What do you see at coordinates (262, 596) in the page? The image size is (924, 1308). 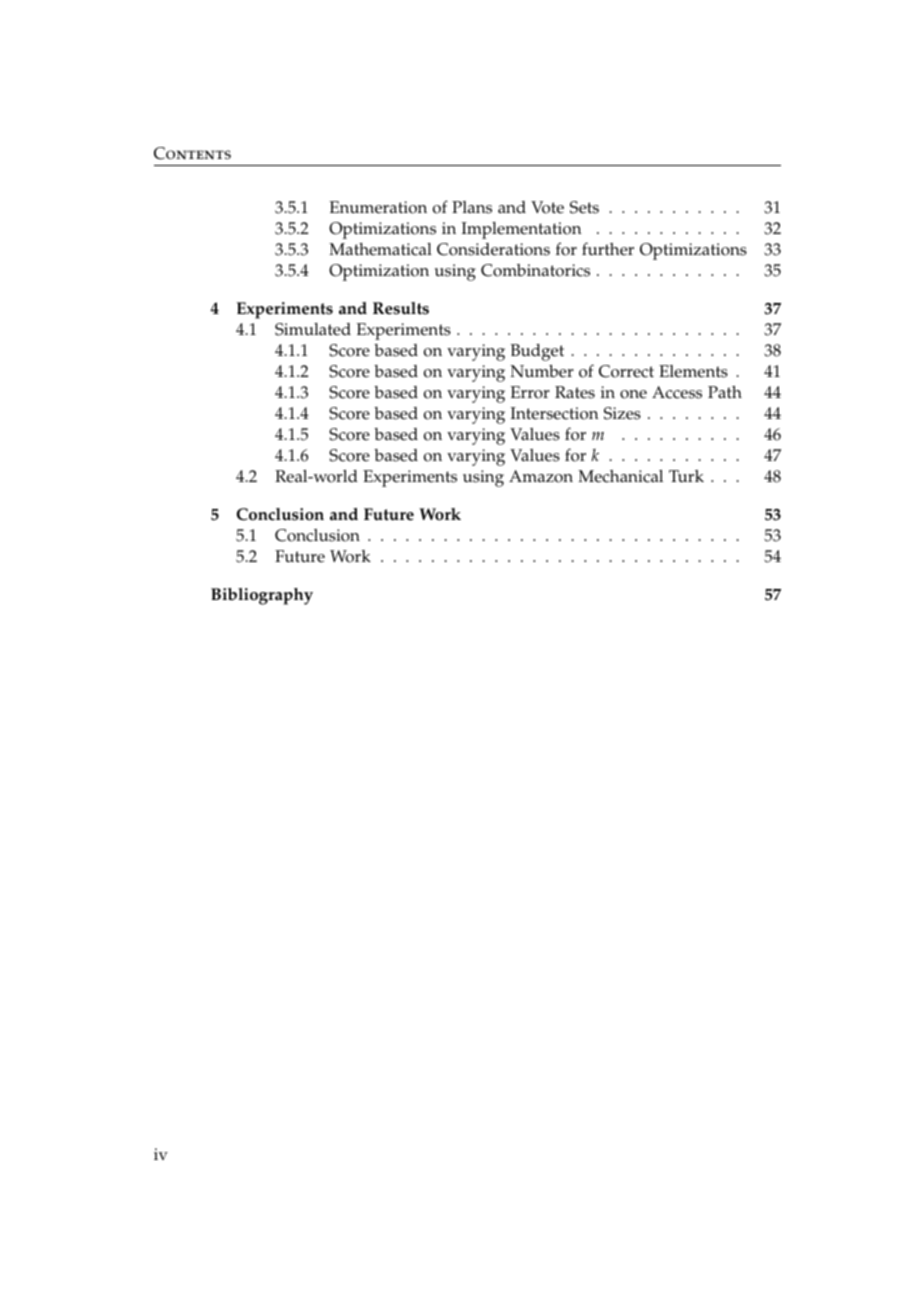 I see `Bibliography` at bounding box center [262, 596].
